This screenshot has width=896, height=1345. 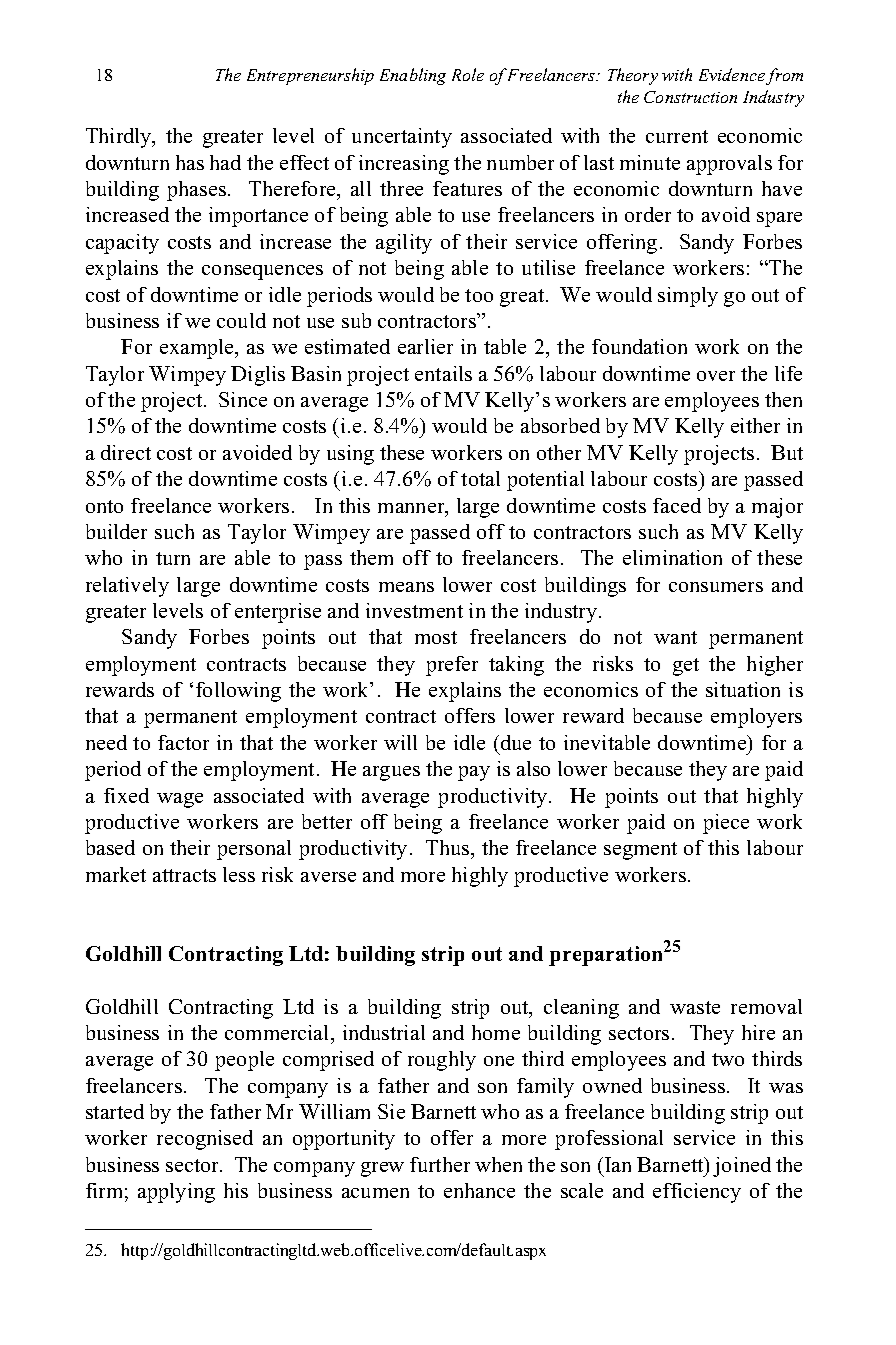 What do you see at coordinates (127, 587) in the screenshot?
I see `relatively` at bounding box center [127, 587].
